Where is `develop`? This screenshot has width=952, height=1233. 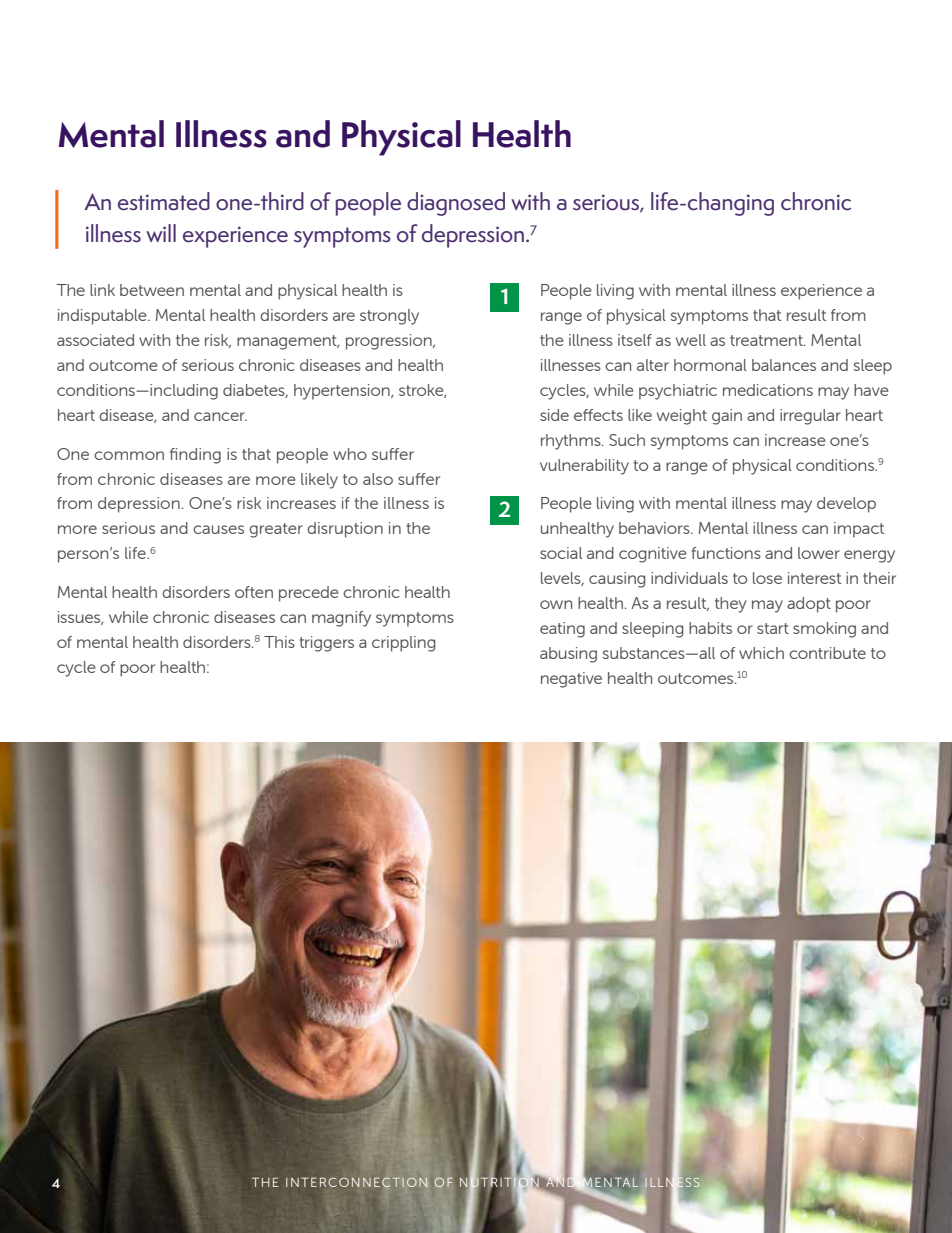 develop is located at coordinates (846, 505).
